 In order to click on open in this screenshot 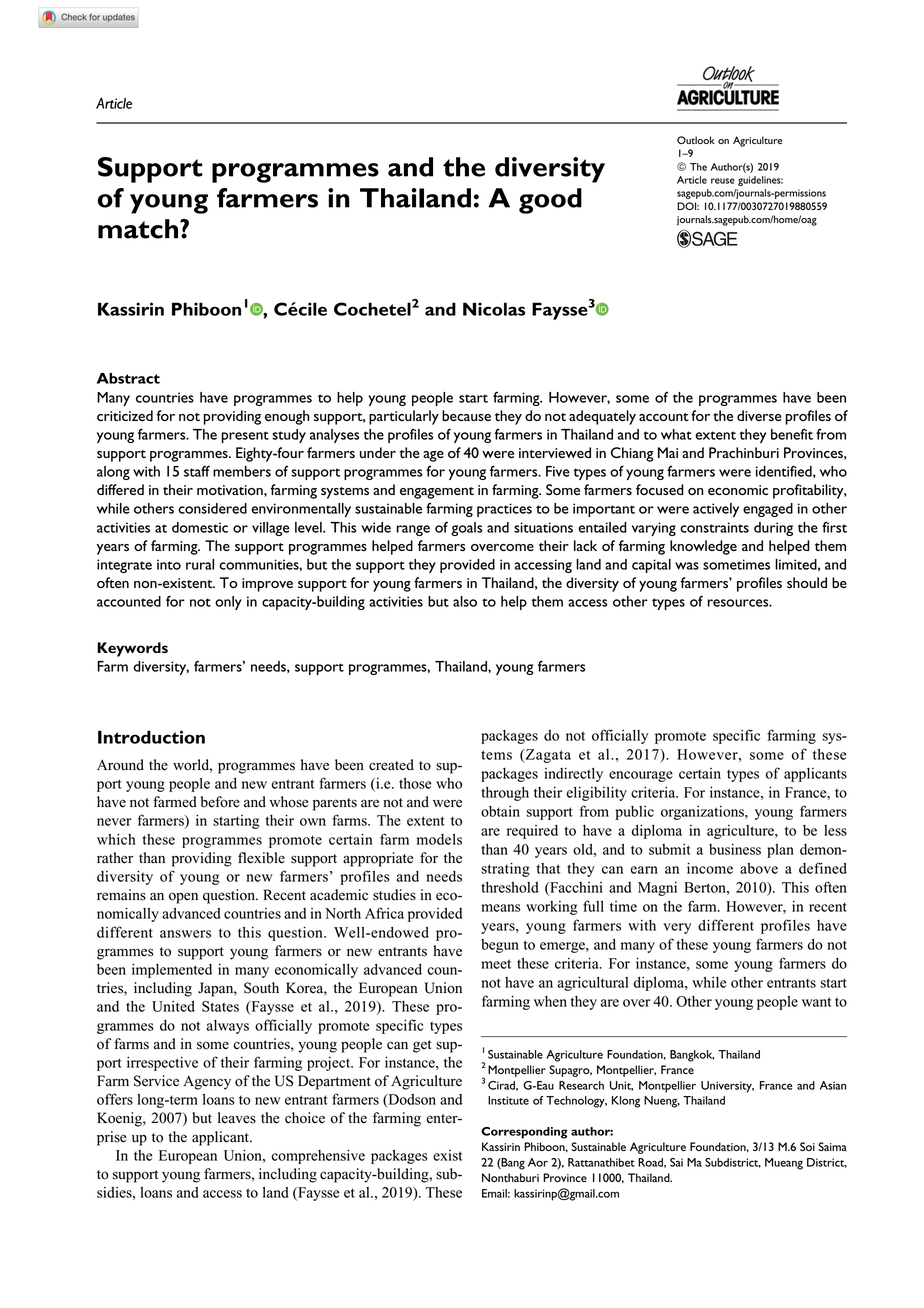, I will do `click(183, 898)`.
